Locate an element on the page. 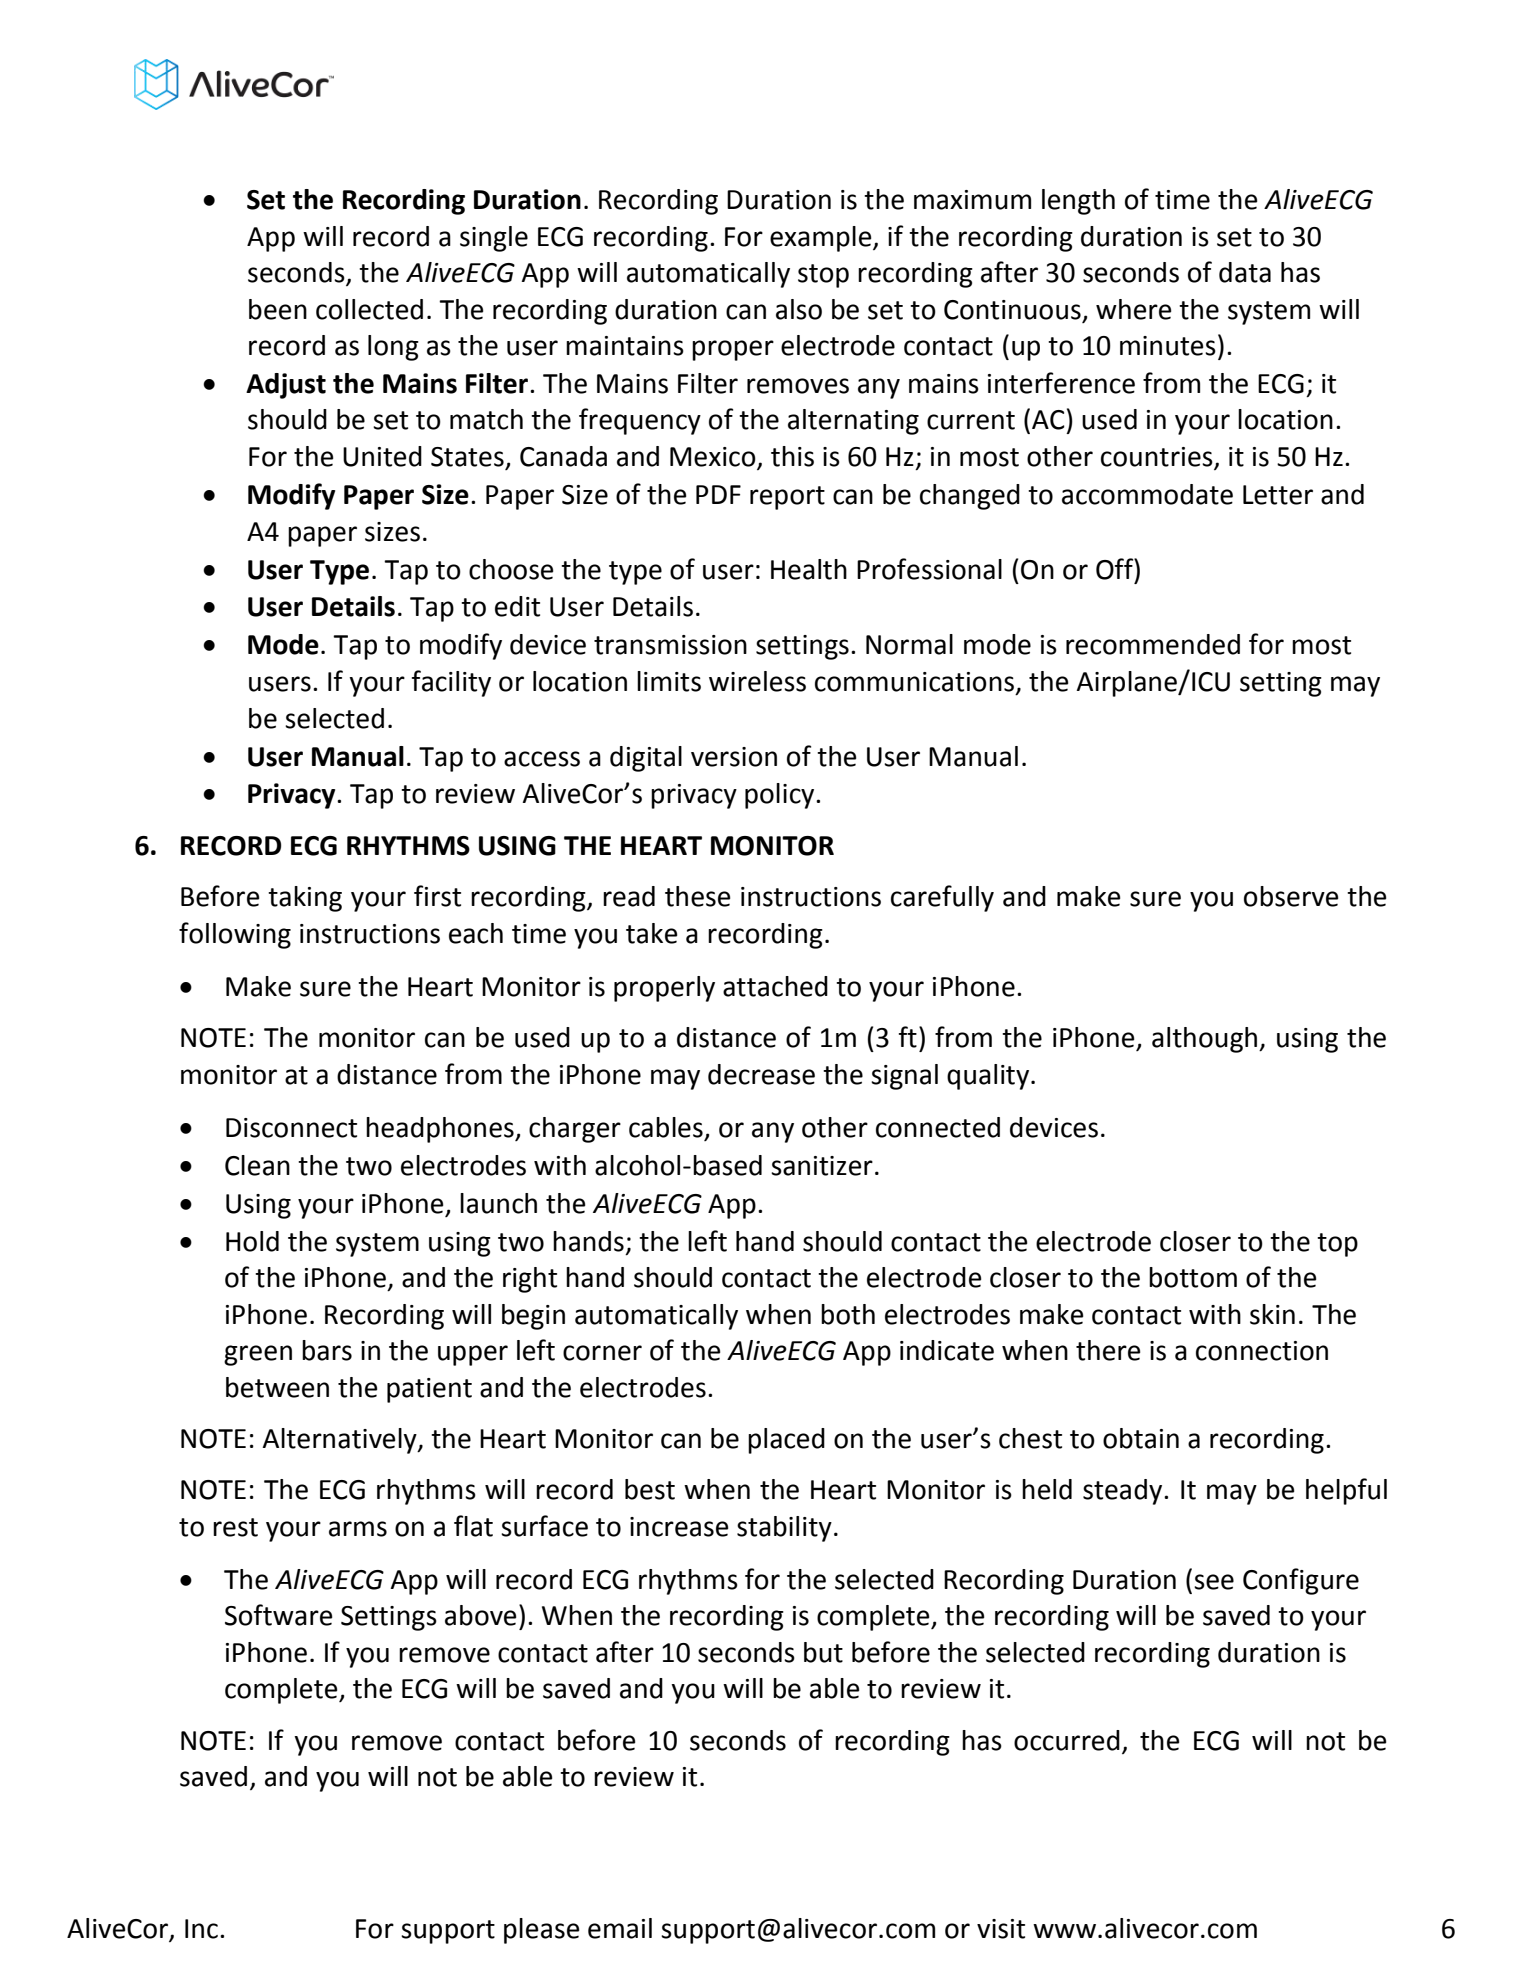 This page has width=1523, height=1971. these is located at coordinates (697, 896).
